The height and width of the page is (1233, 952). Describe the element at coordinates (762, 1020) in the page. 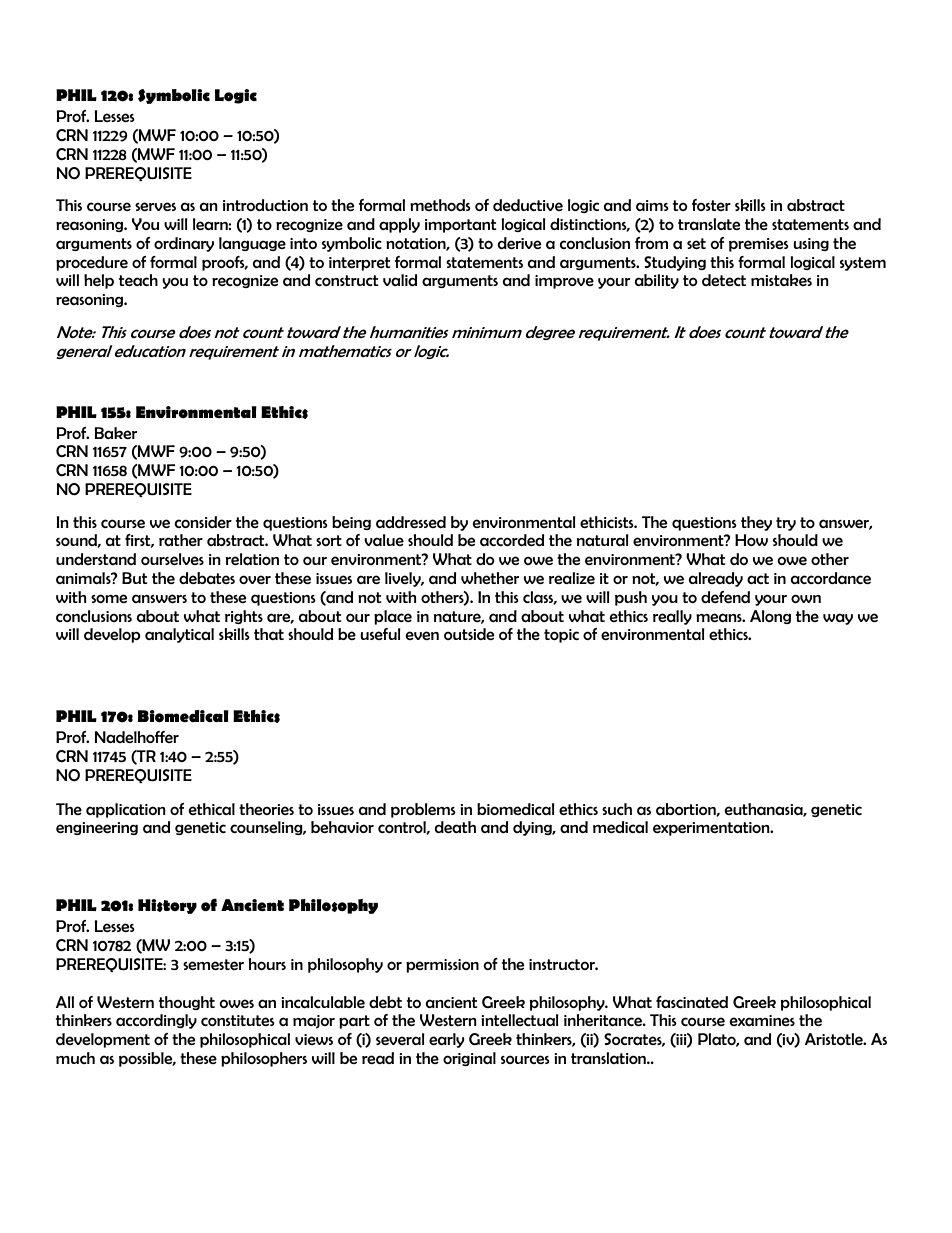

I see `examines` at that location.
